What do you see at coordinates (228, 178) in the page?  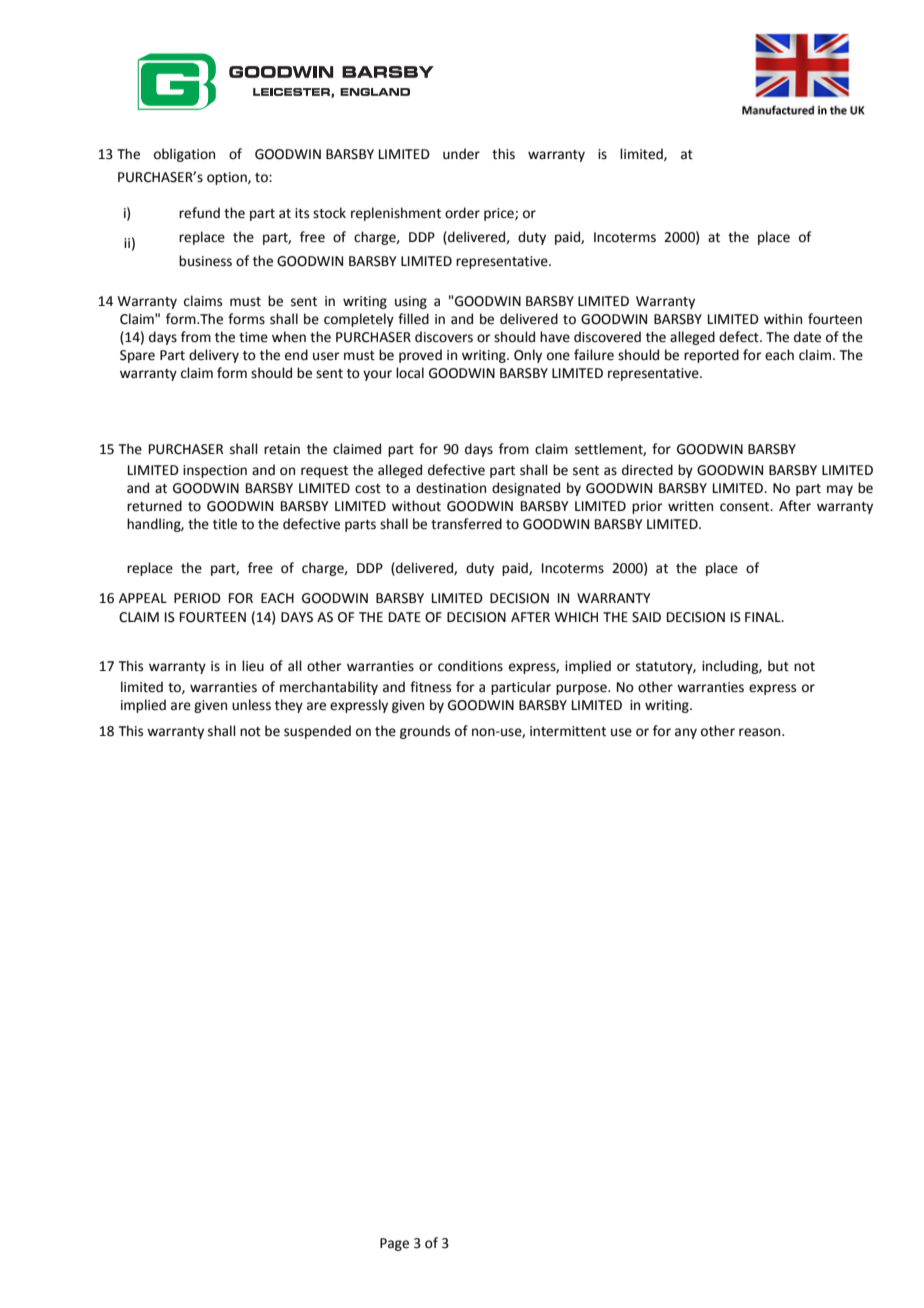 I see `option` at bounding box center [228, 178].
